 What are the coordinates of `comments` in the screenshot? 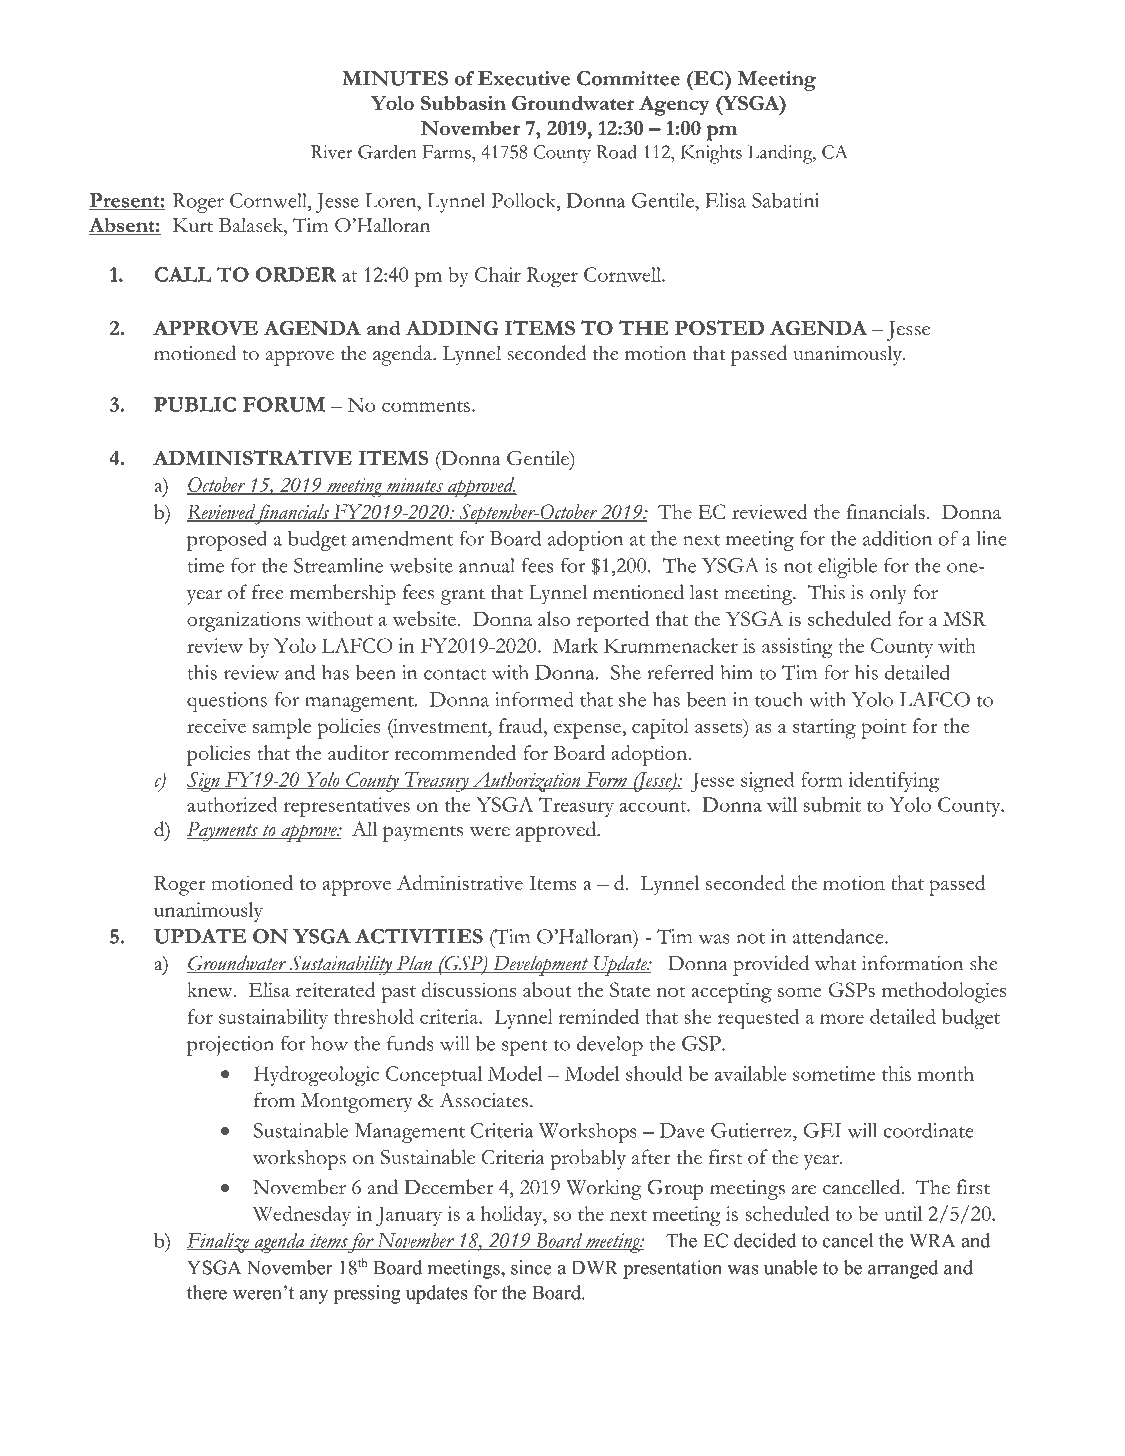 It's located at (426, 406).
